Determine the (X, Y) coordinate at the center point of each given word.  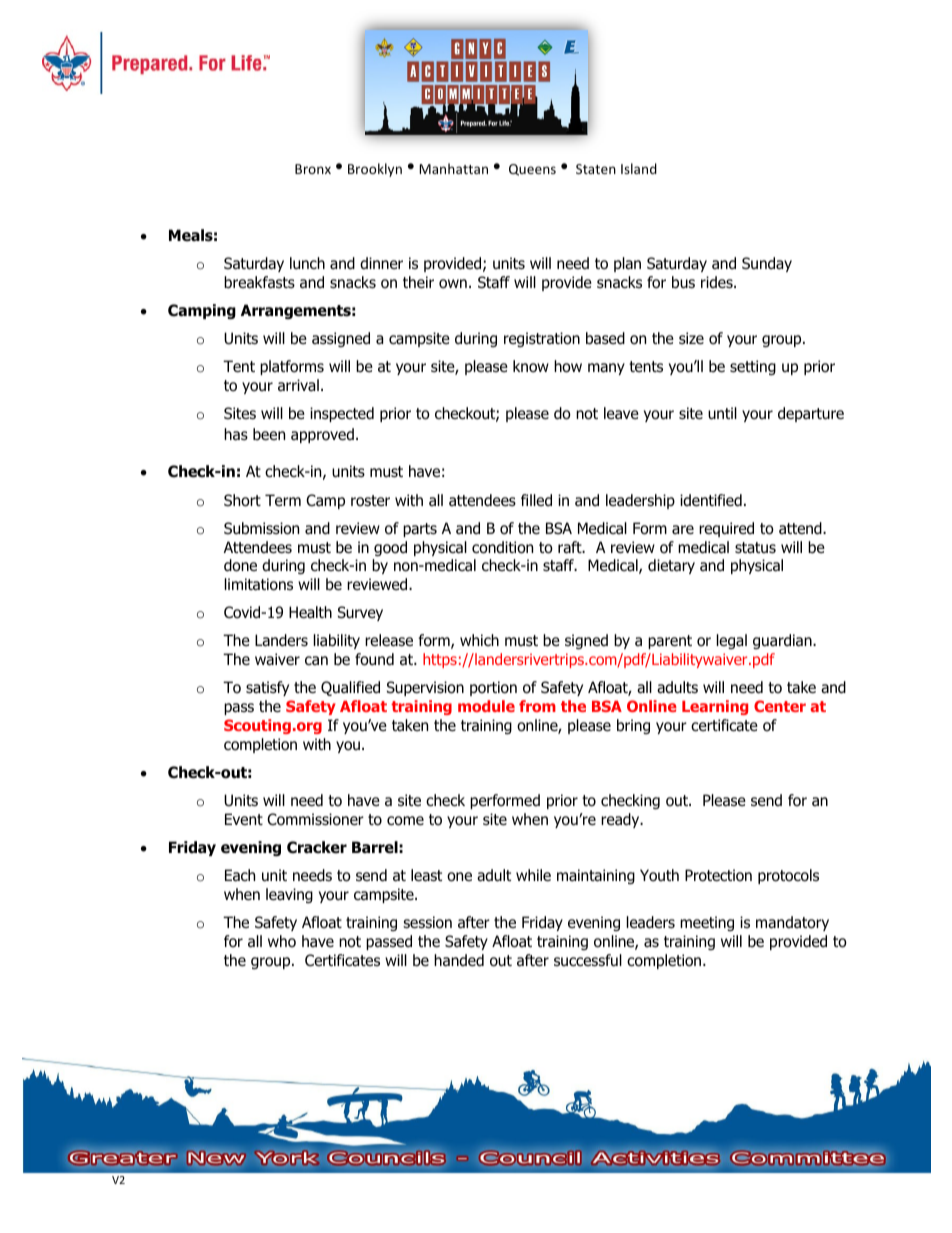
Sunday (767, 264)
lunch (307, 263)
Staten (596, 169)
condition (502, 547)
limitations (259, 584)
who (282, 941)
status (755, 548)
